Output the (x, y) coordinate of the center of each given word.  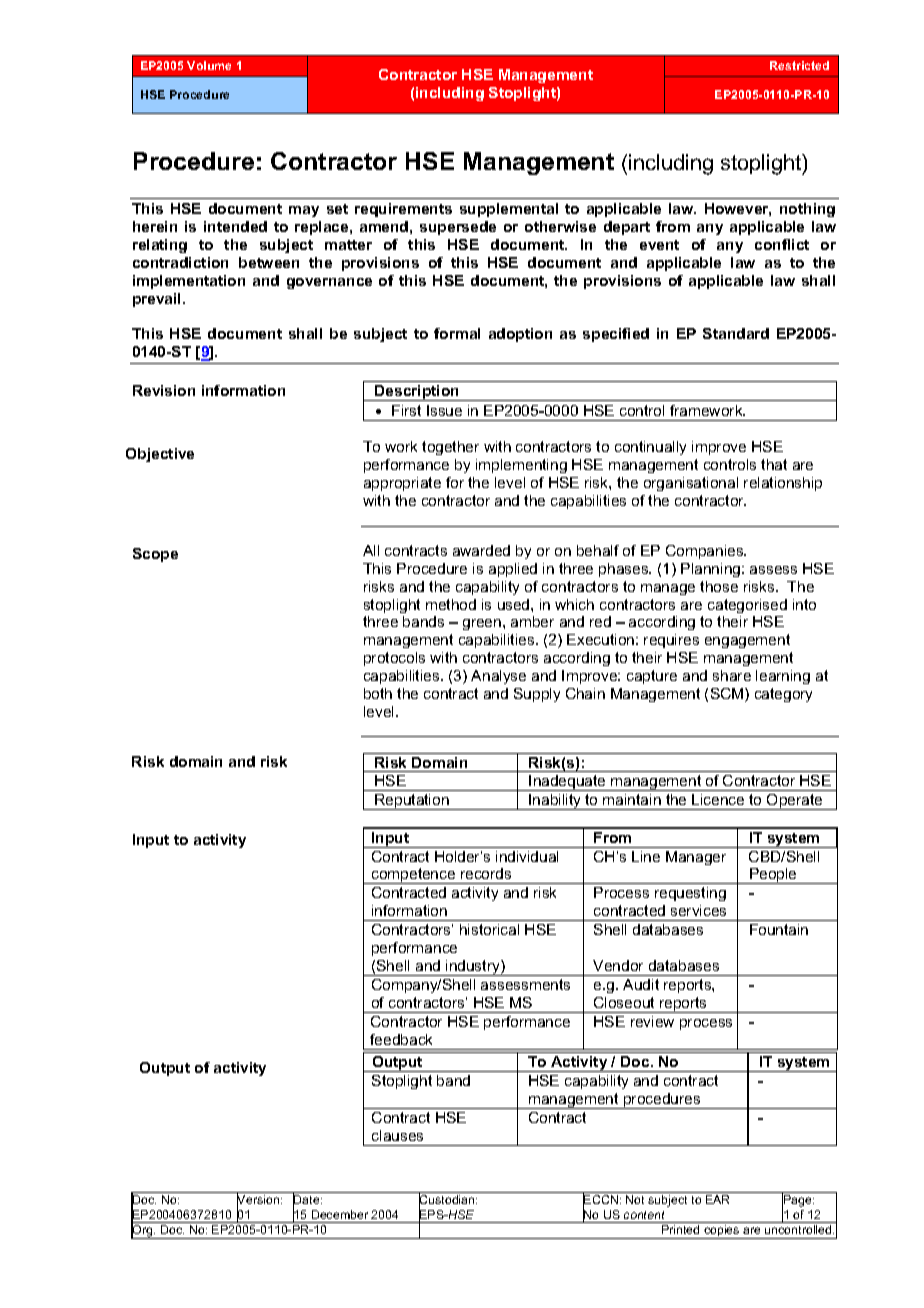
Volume (209, 65)
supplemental (509, 210)
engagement (747, 641)
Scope (155, 555)
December (340, 1214)
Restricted (799, 65)
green (483, 624)
